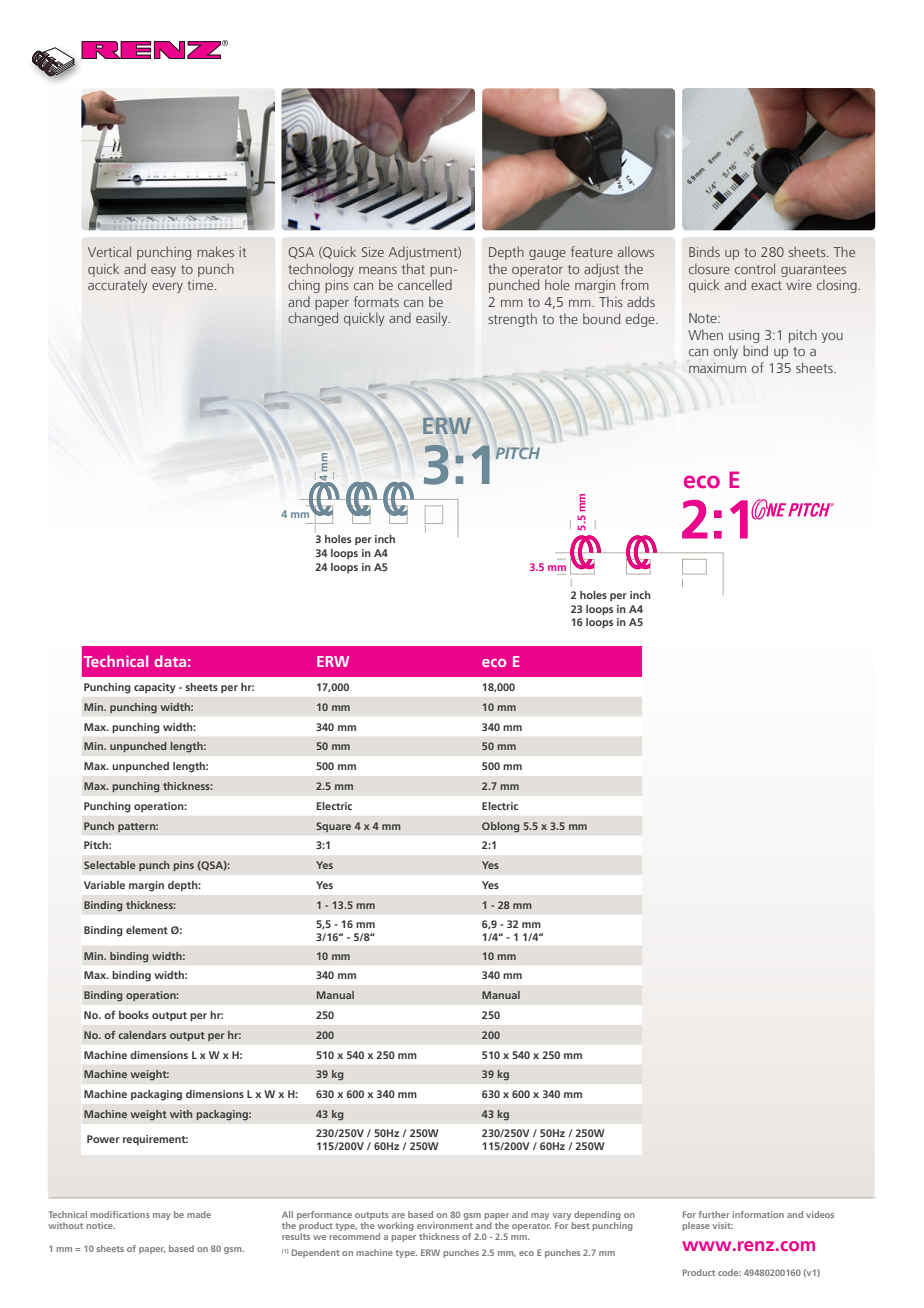 The height and width of the page is (1308, 924). Describe the element at coordinates (425, 284) in the page. I see `cancelled` at that location.
